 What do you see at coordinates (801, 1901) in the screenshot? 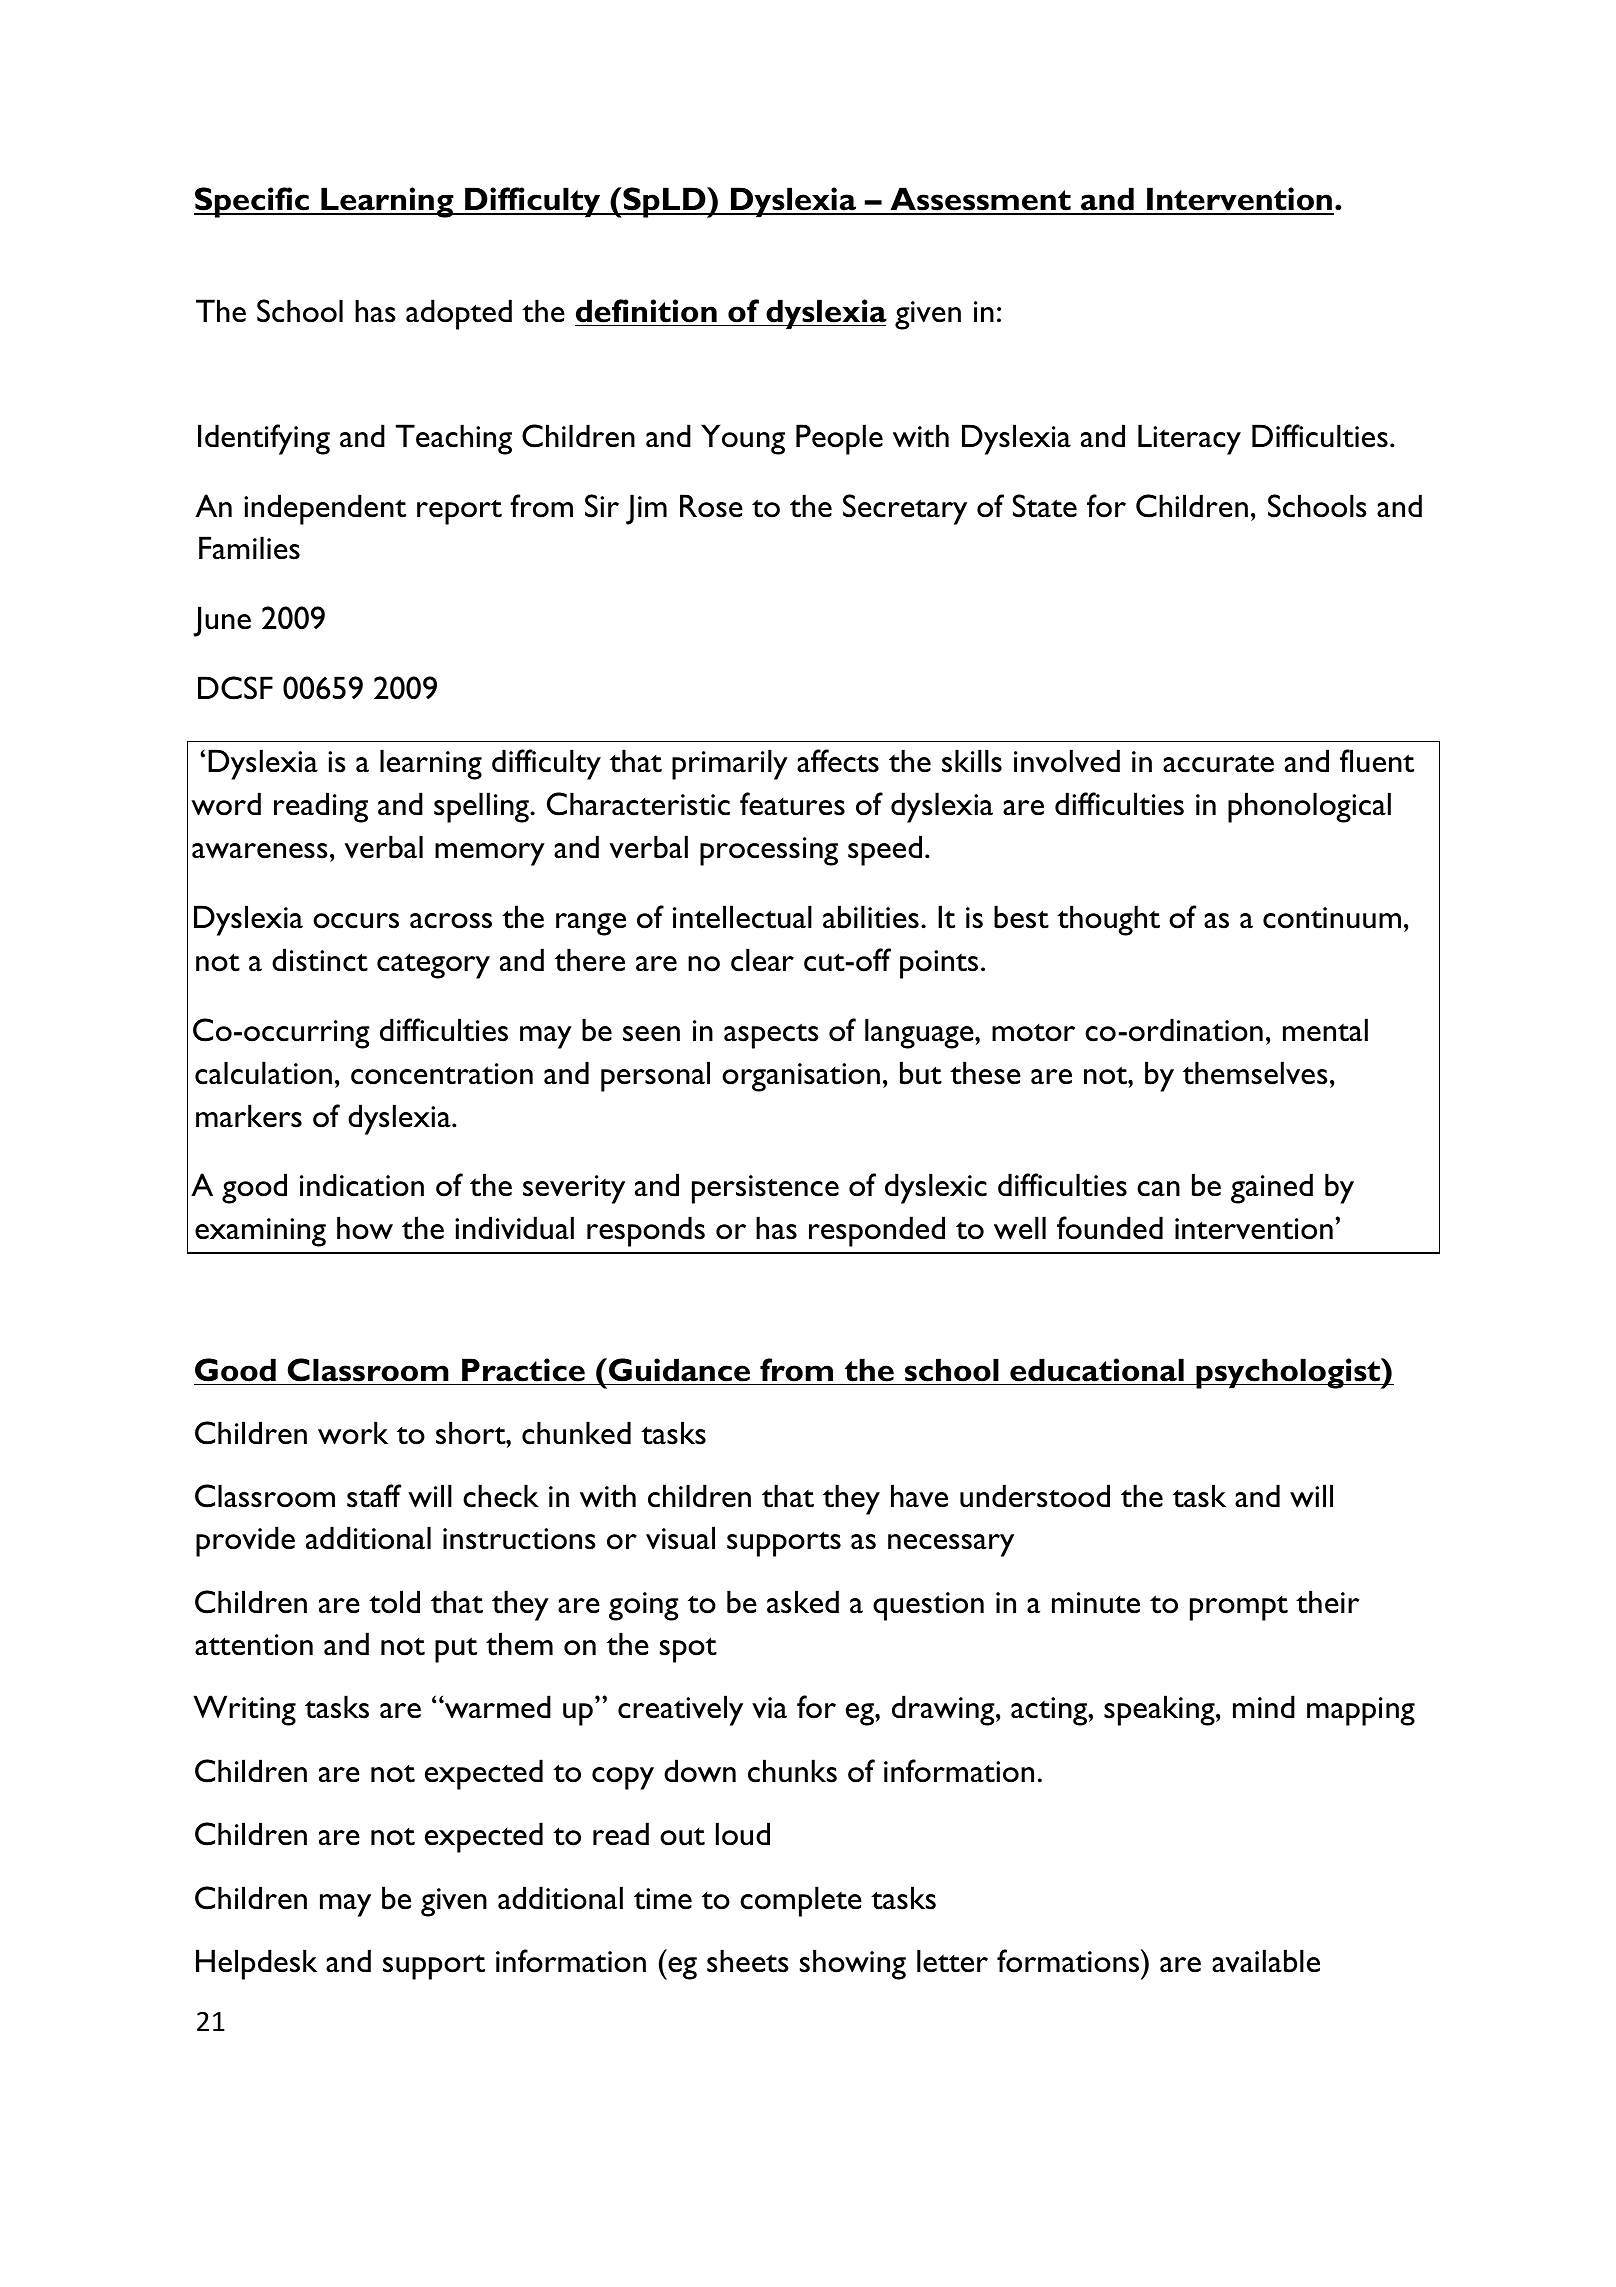
I see `complete` at bounding box center [801, 1901].
